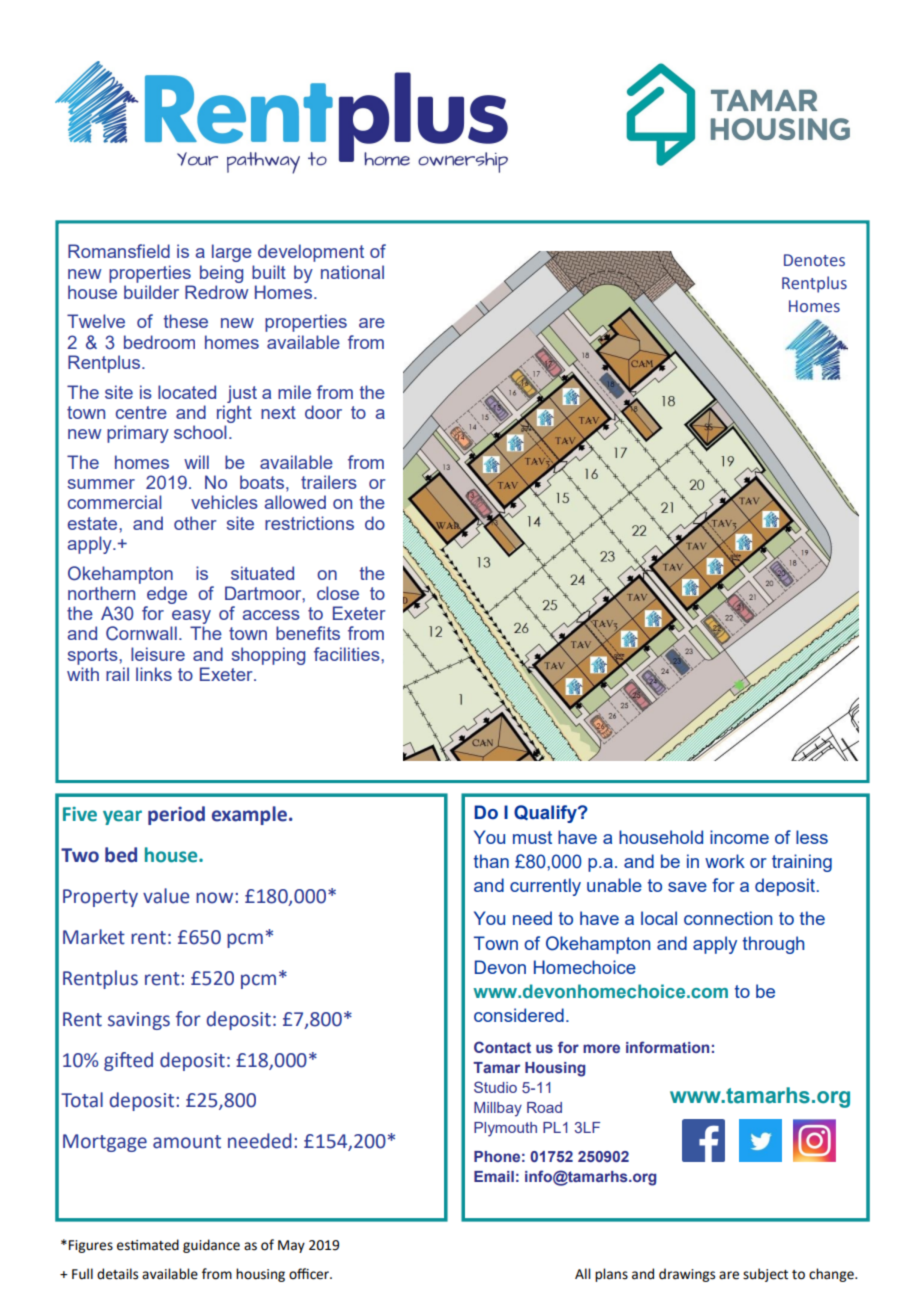  What do you see at coordinates (546, 814) in the document?
I see `Qualify` at bounding box center [546, 814].
